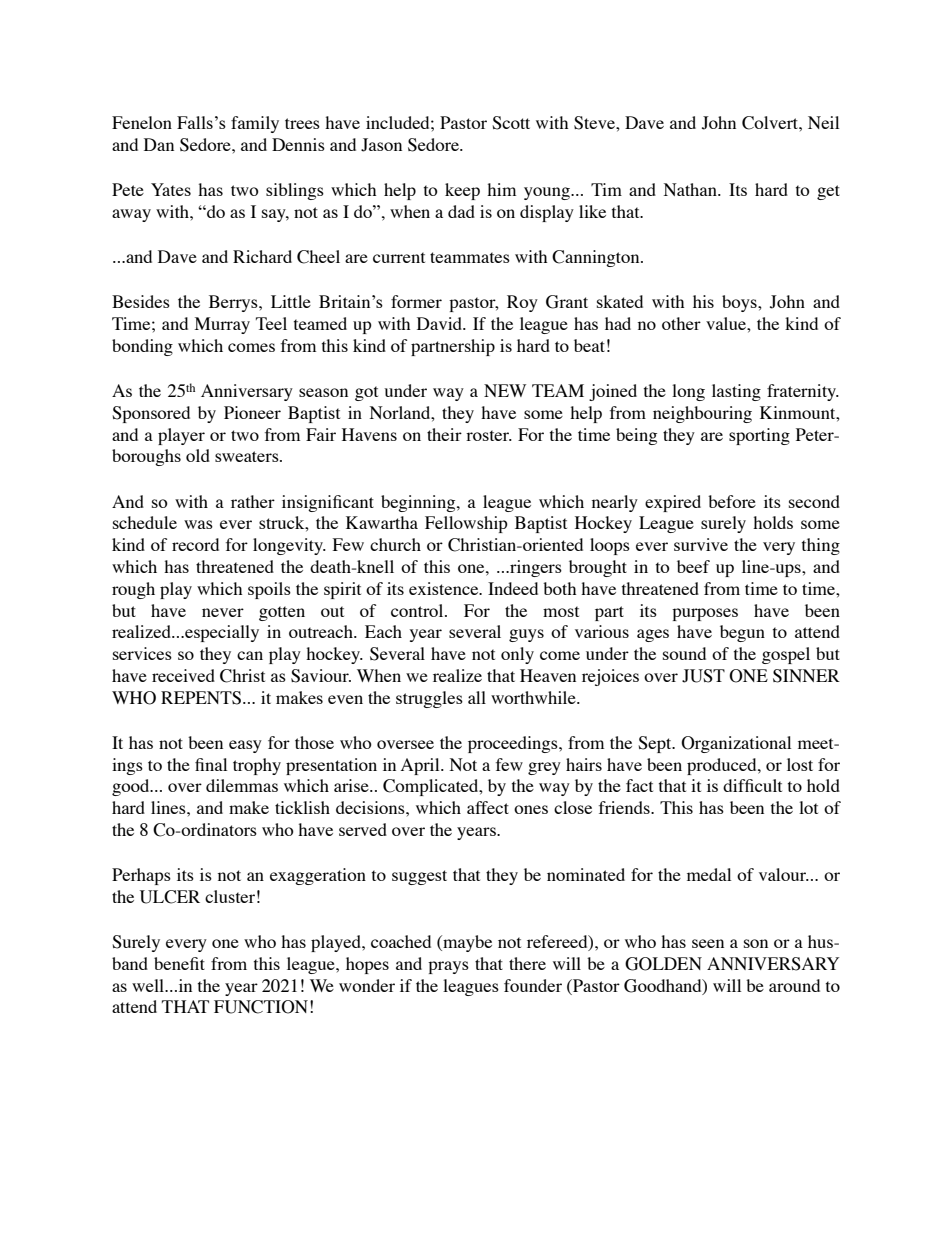 This screenshot has width=952, height=1233. I want to click on value, so click(727, 323).
